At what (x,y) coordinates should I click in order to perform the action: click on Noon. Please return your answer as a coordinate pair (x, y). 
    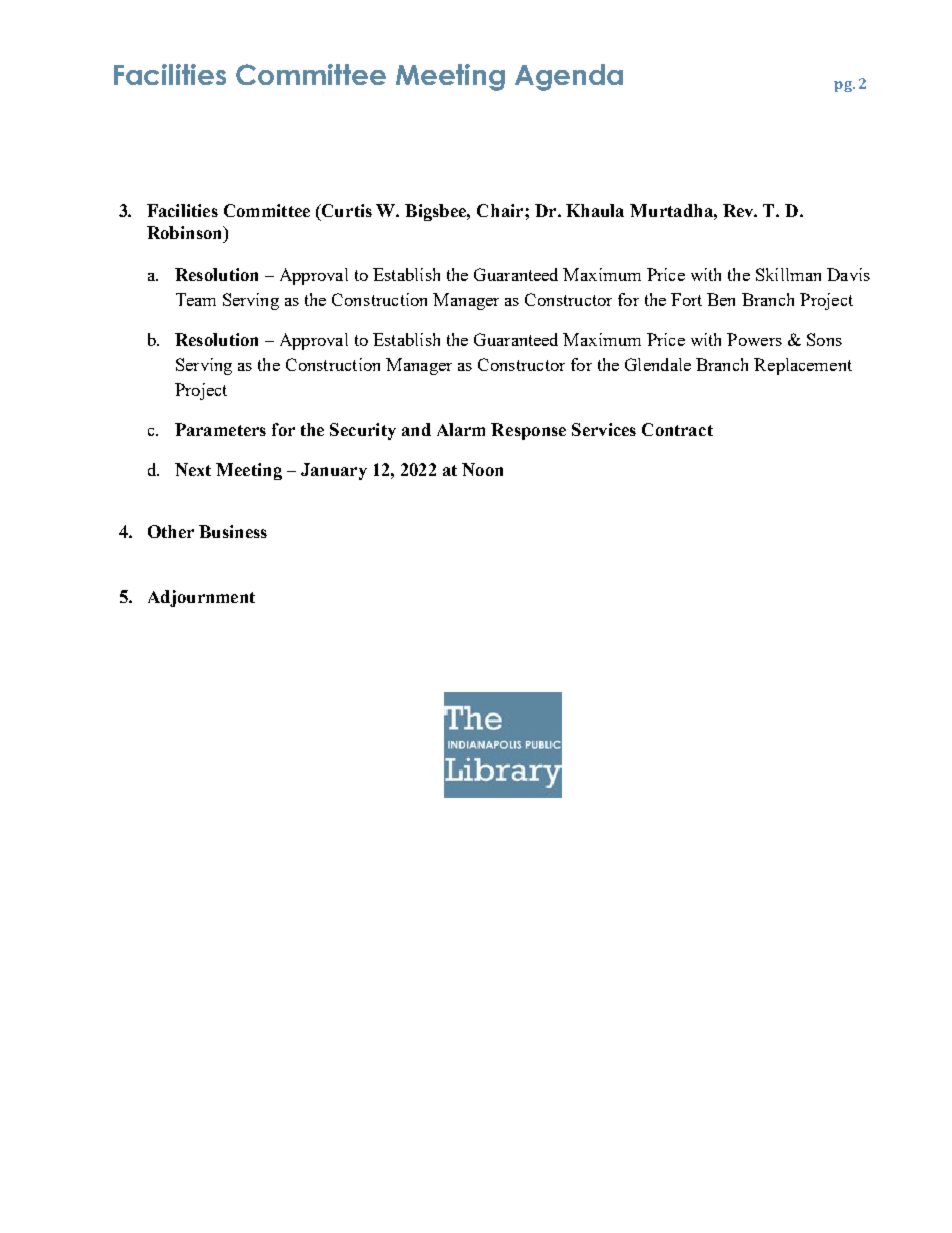
    Looking at the image, I should click on (482, 469).
